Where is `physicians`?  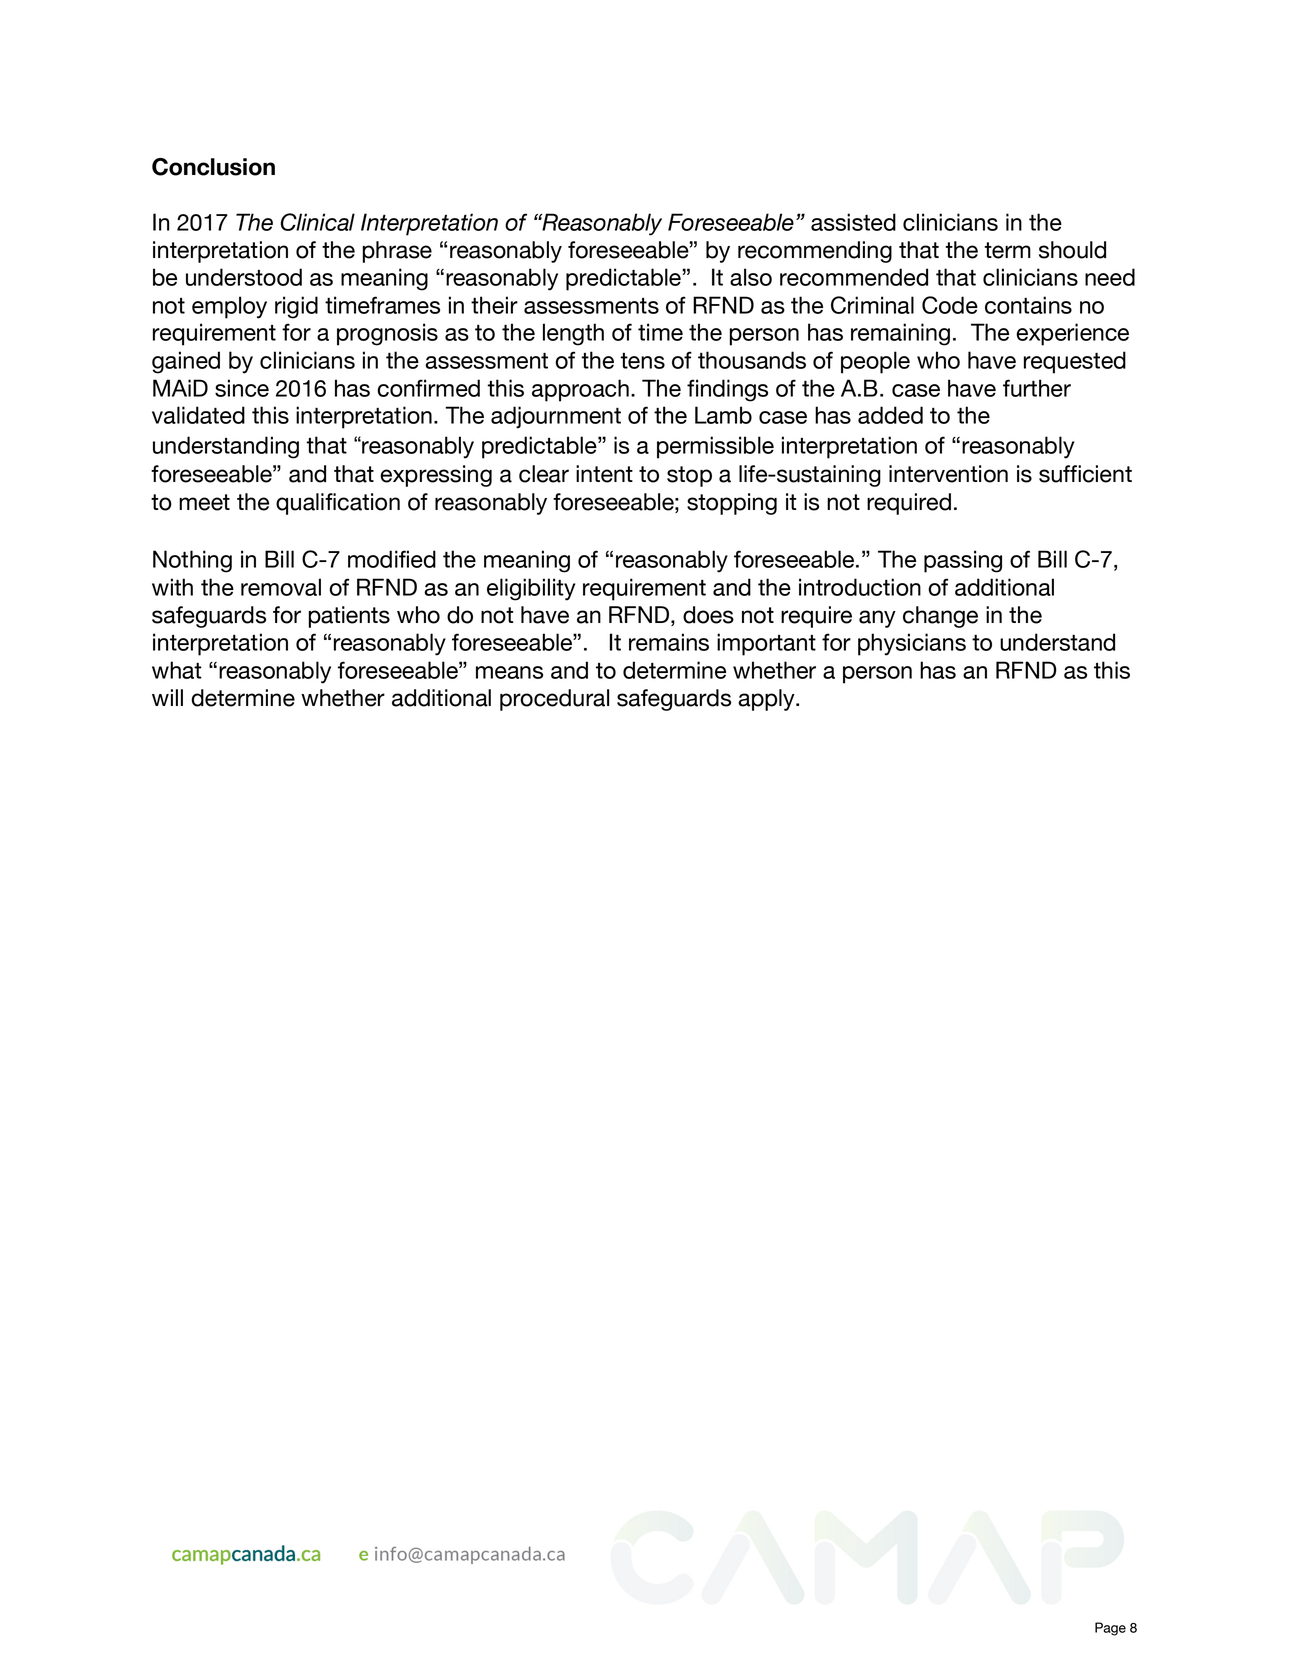
physicians is located at coordinates (912, 644).
